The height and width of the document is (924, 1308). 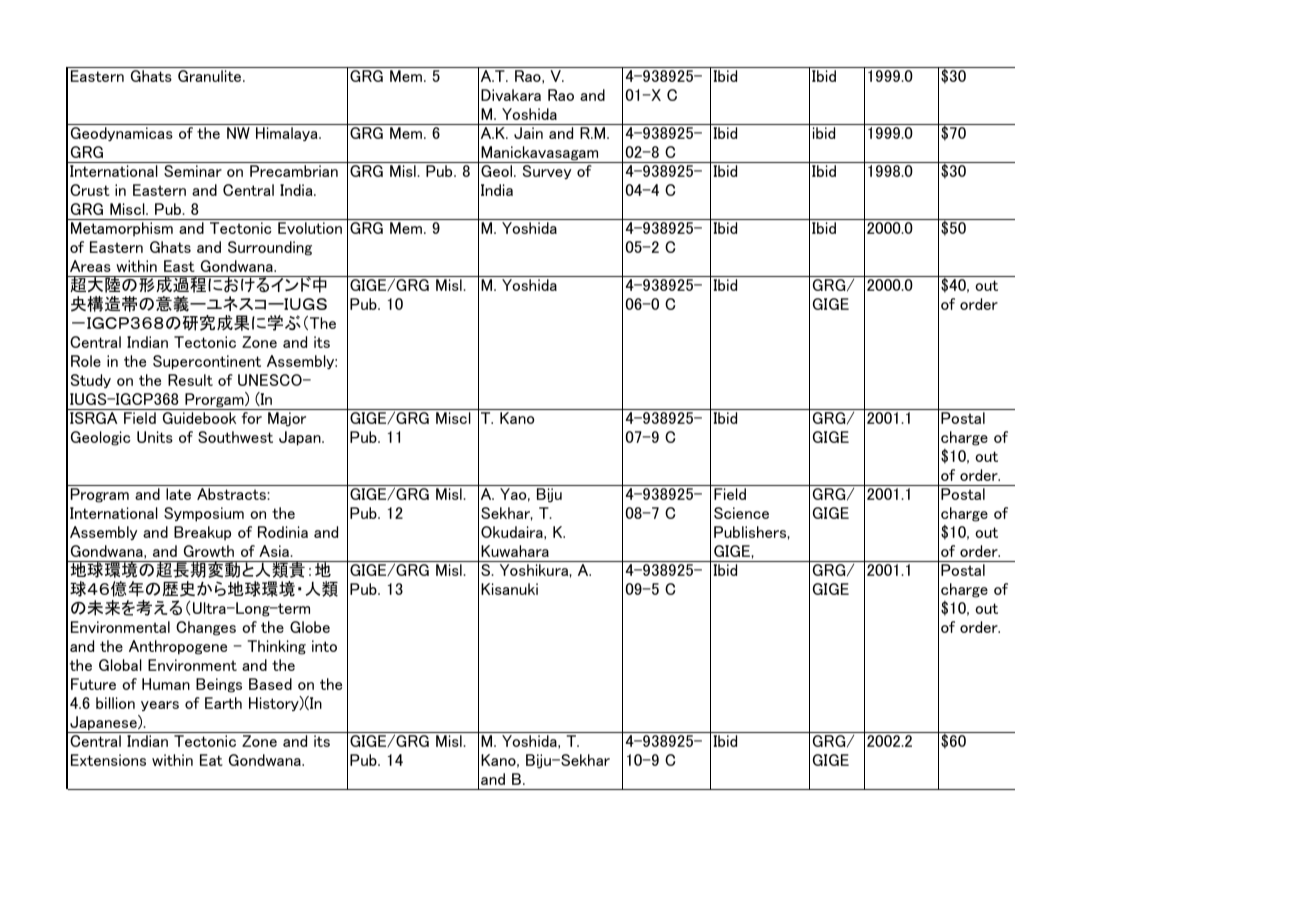 What do you see at coordinates (547, 172) in the document?
I see `Survey` at bounding box center [547, 172].
